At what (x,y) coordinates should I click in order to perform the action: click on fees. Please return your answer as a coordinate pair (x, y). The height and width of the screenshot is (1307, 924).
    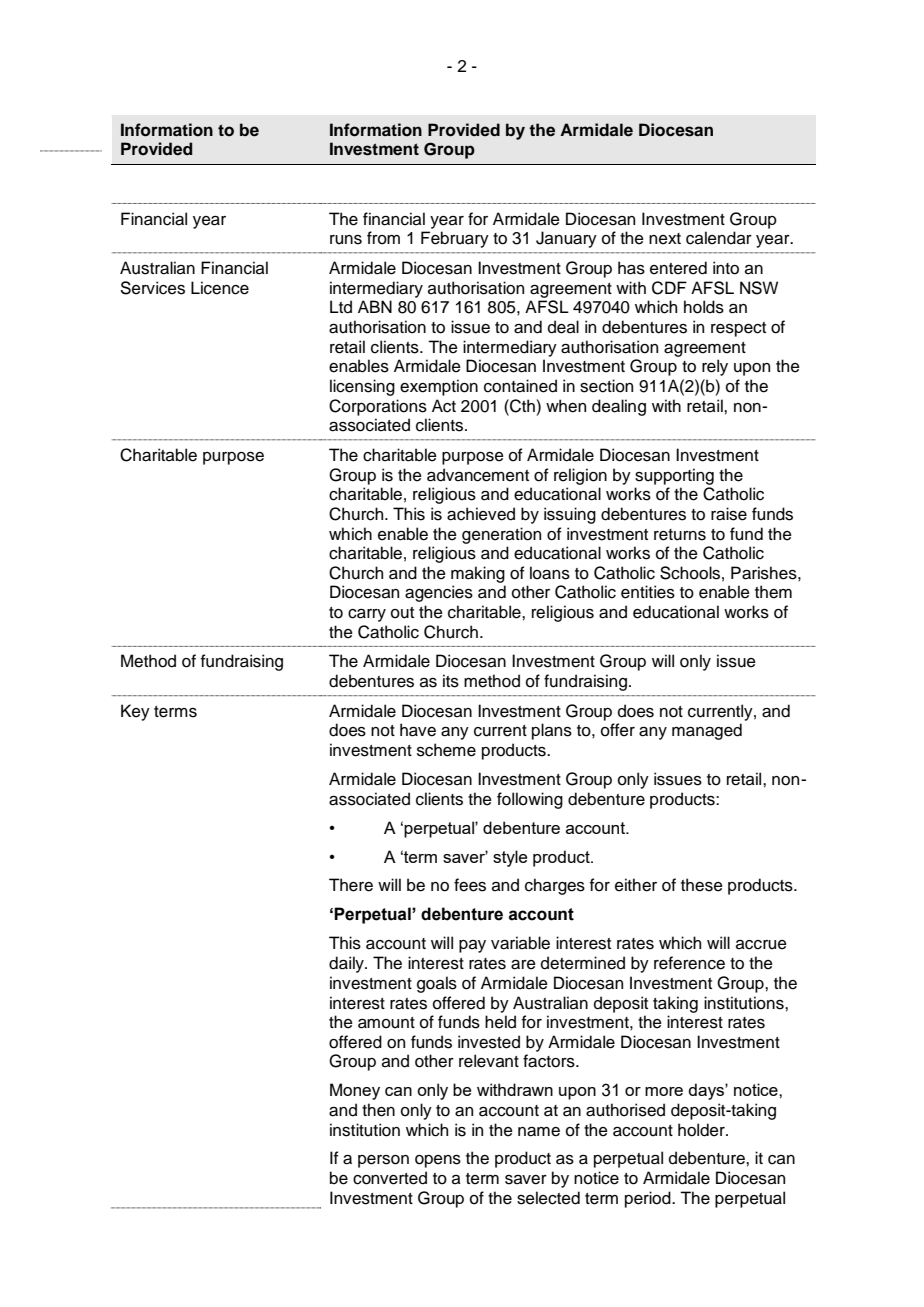
    Looking at the image, I should click on (470, 885).
